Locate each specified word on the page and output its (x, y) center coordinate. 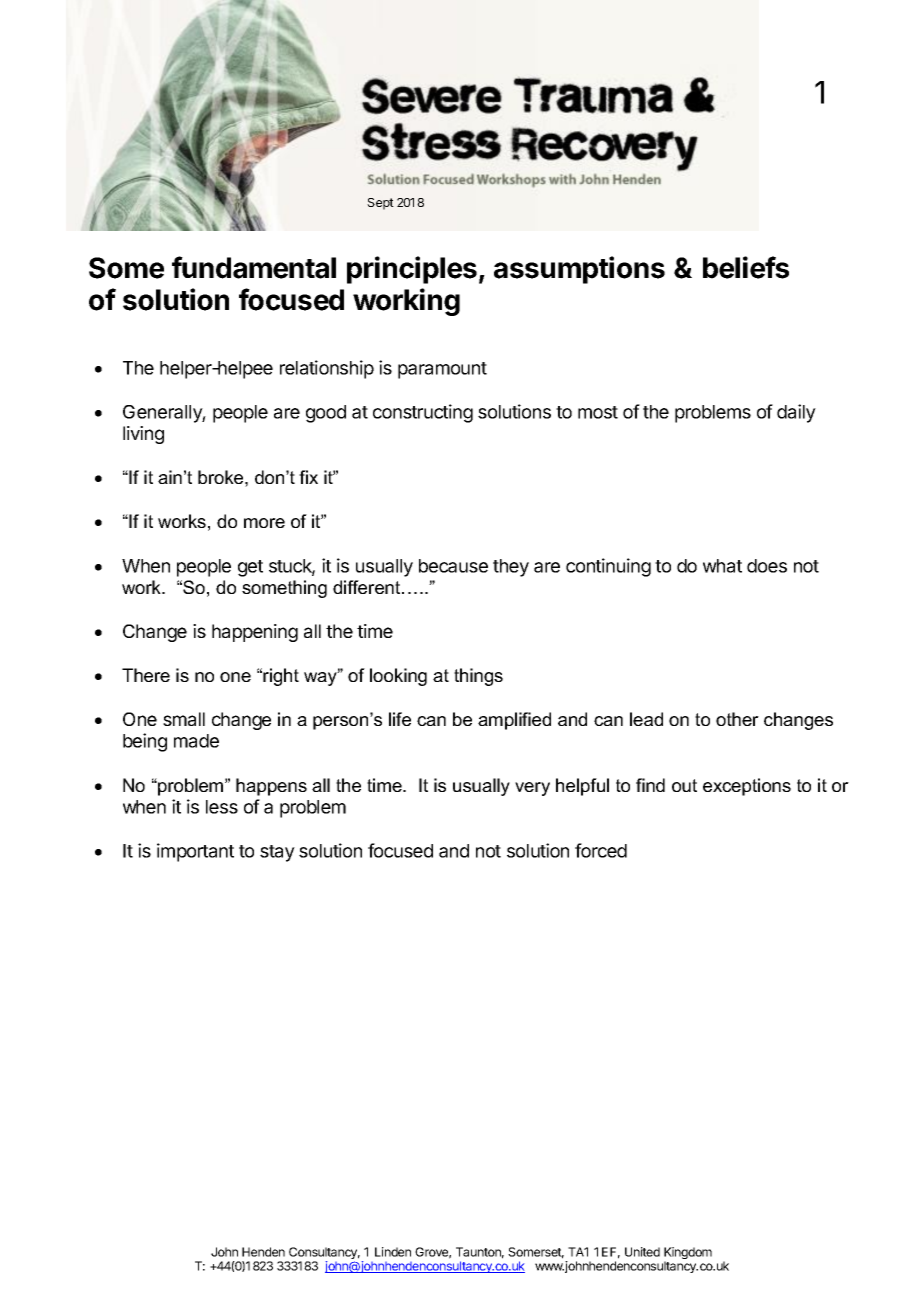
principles (412, 270)
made (196, 741)
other (737, 719)
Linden (393, 1252)
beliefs (746, 267)
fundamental (254, 267)
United (642, 1252)
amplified (514, 721)
